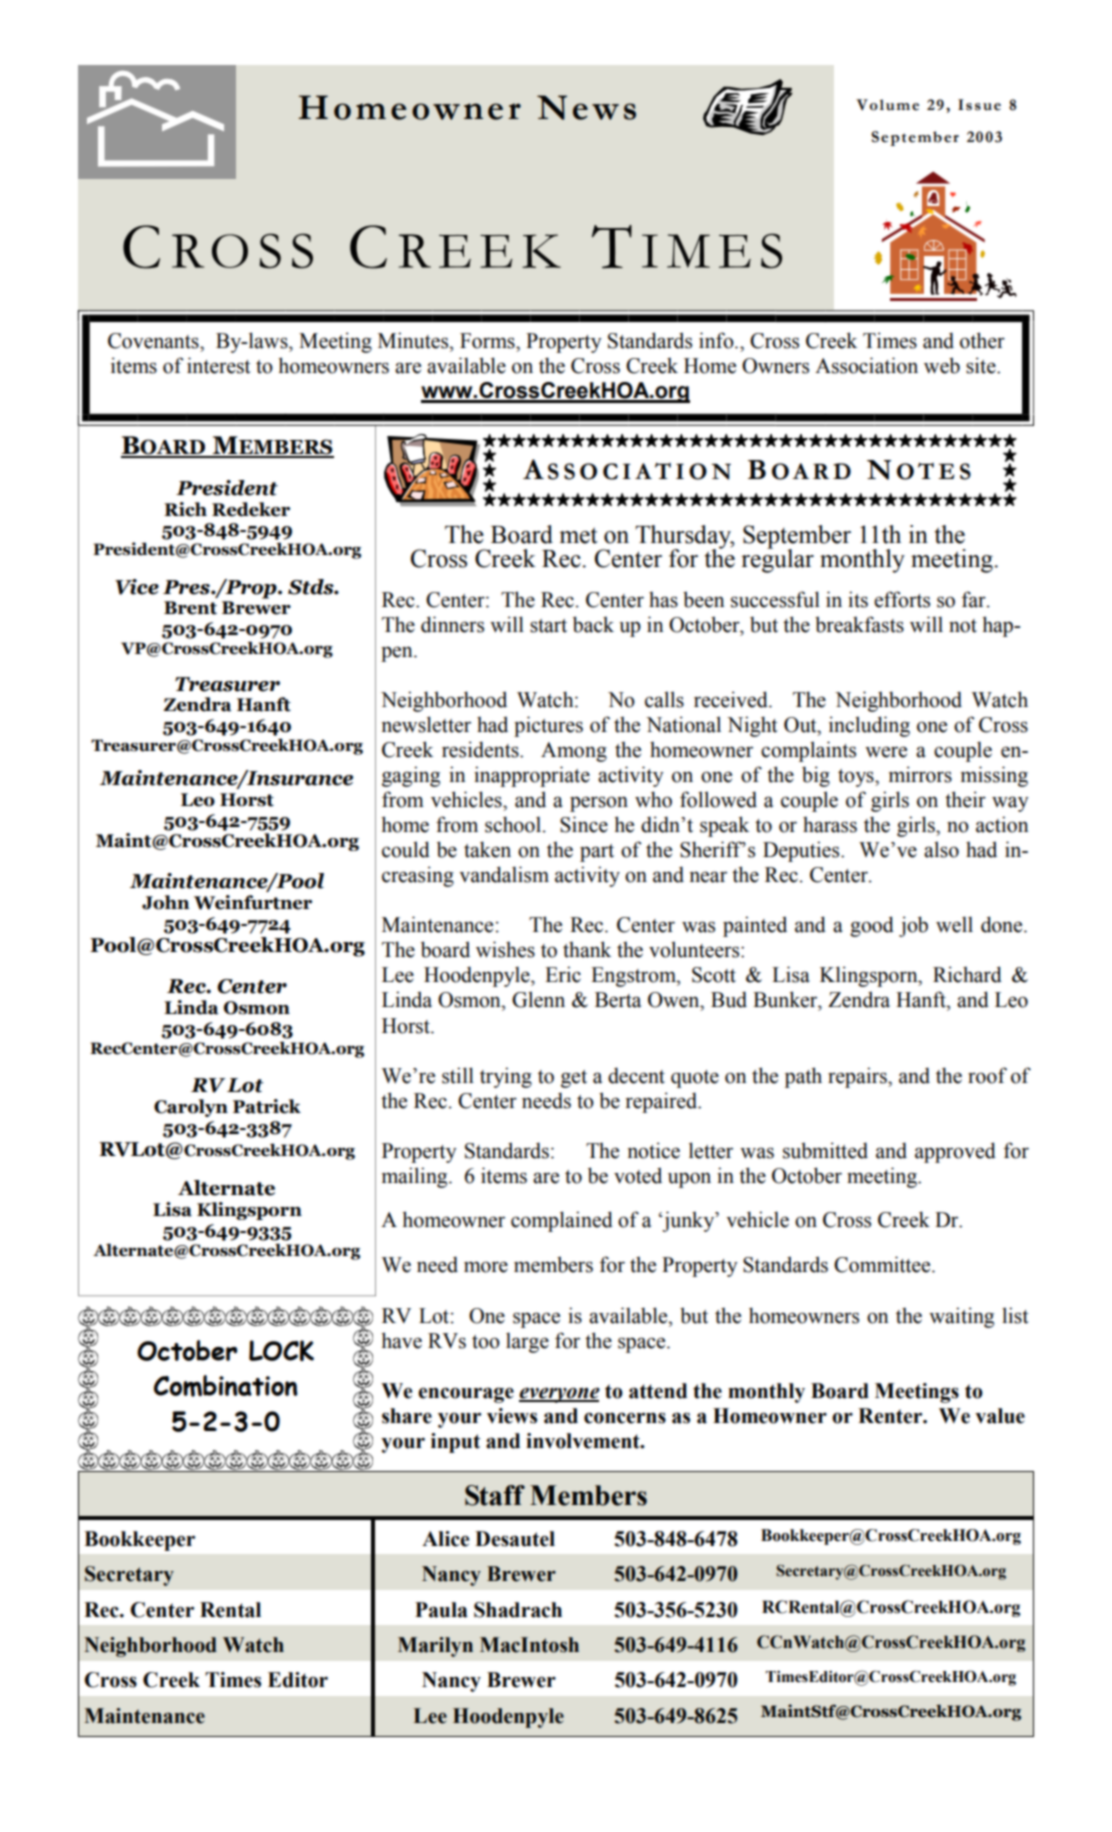 This screenshot has height=1832, width=1112. I want to click on job, so click(913, 926).
